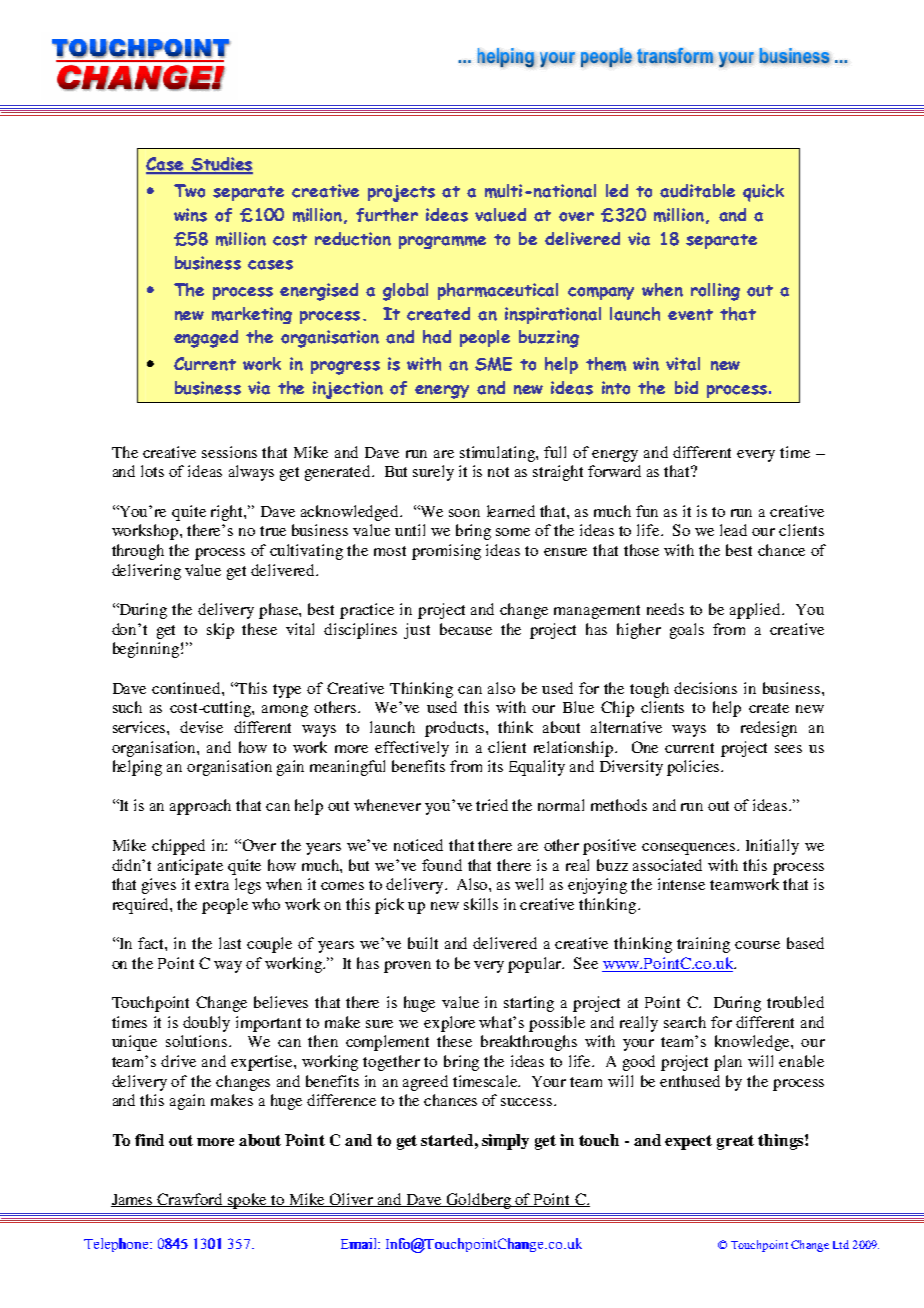 This screenshot has height=1308, width=924. I want to click on devise, so click(201, 727).
